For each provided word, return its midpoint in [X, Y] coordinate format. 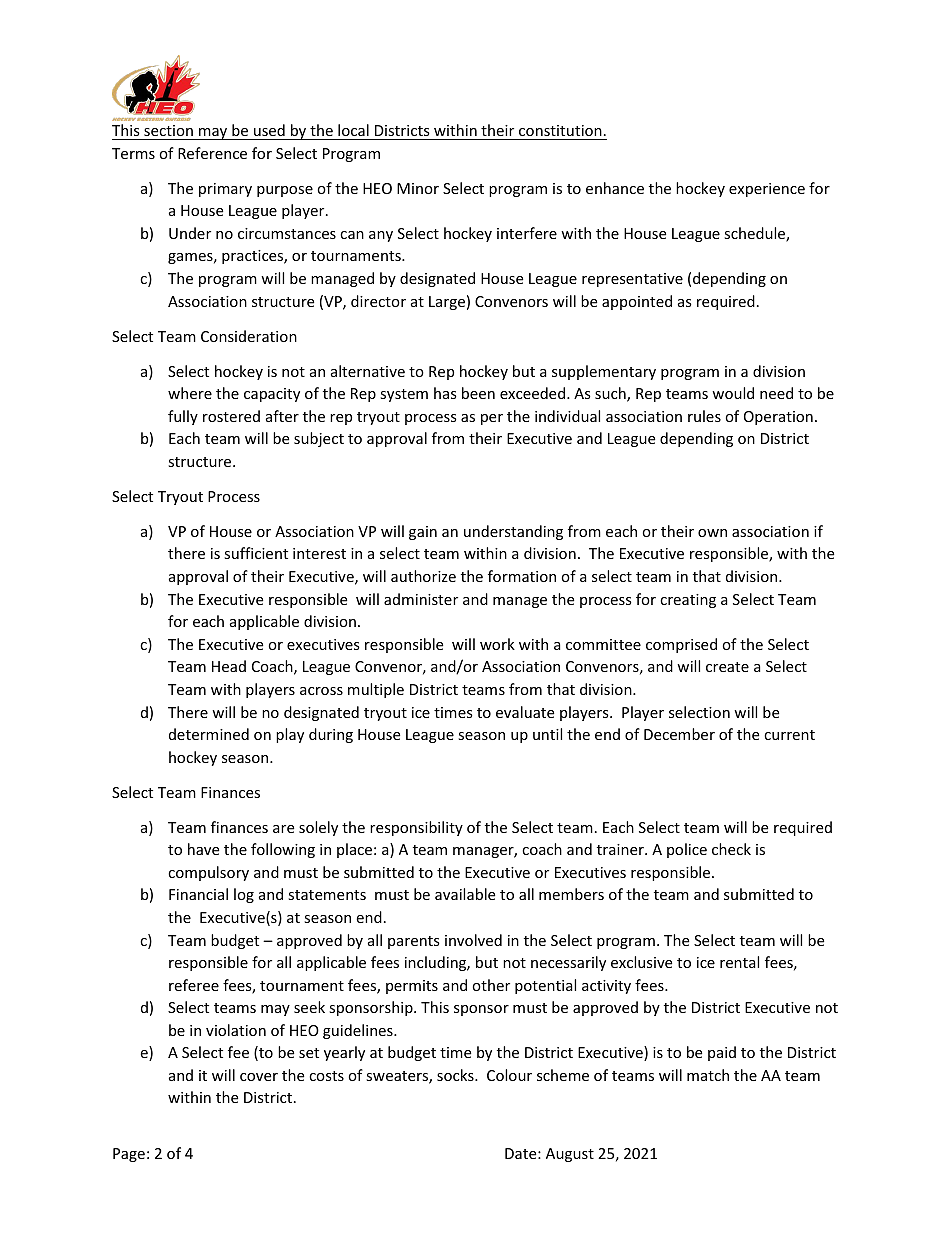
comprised [681, 645]
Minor [418, 188]
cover [259, 1077]
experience [767, 190]
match [708, 1075]
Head [229, 666]
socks [456, 1075]
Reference [212, 153]
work [497, 644]
